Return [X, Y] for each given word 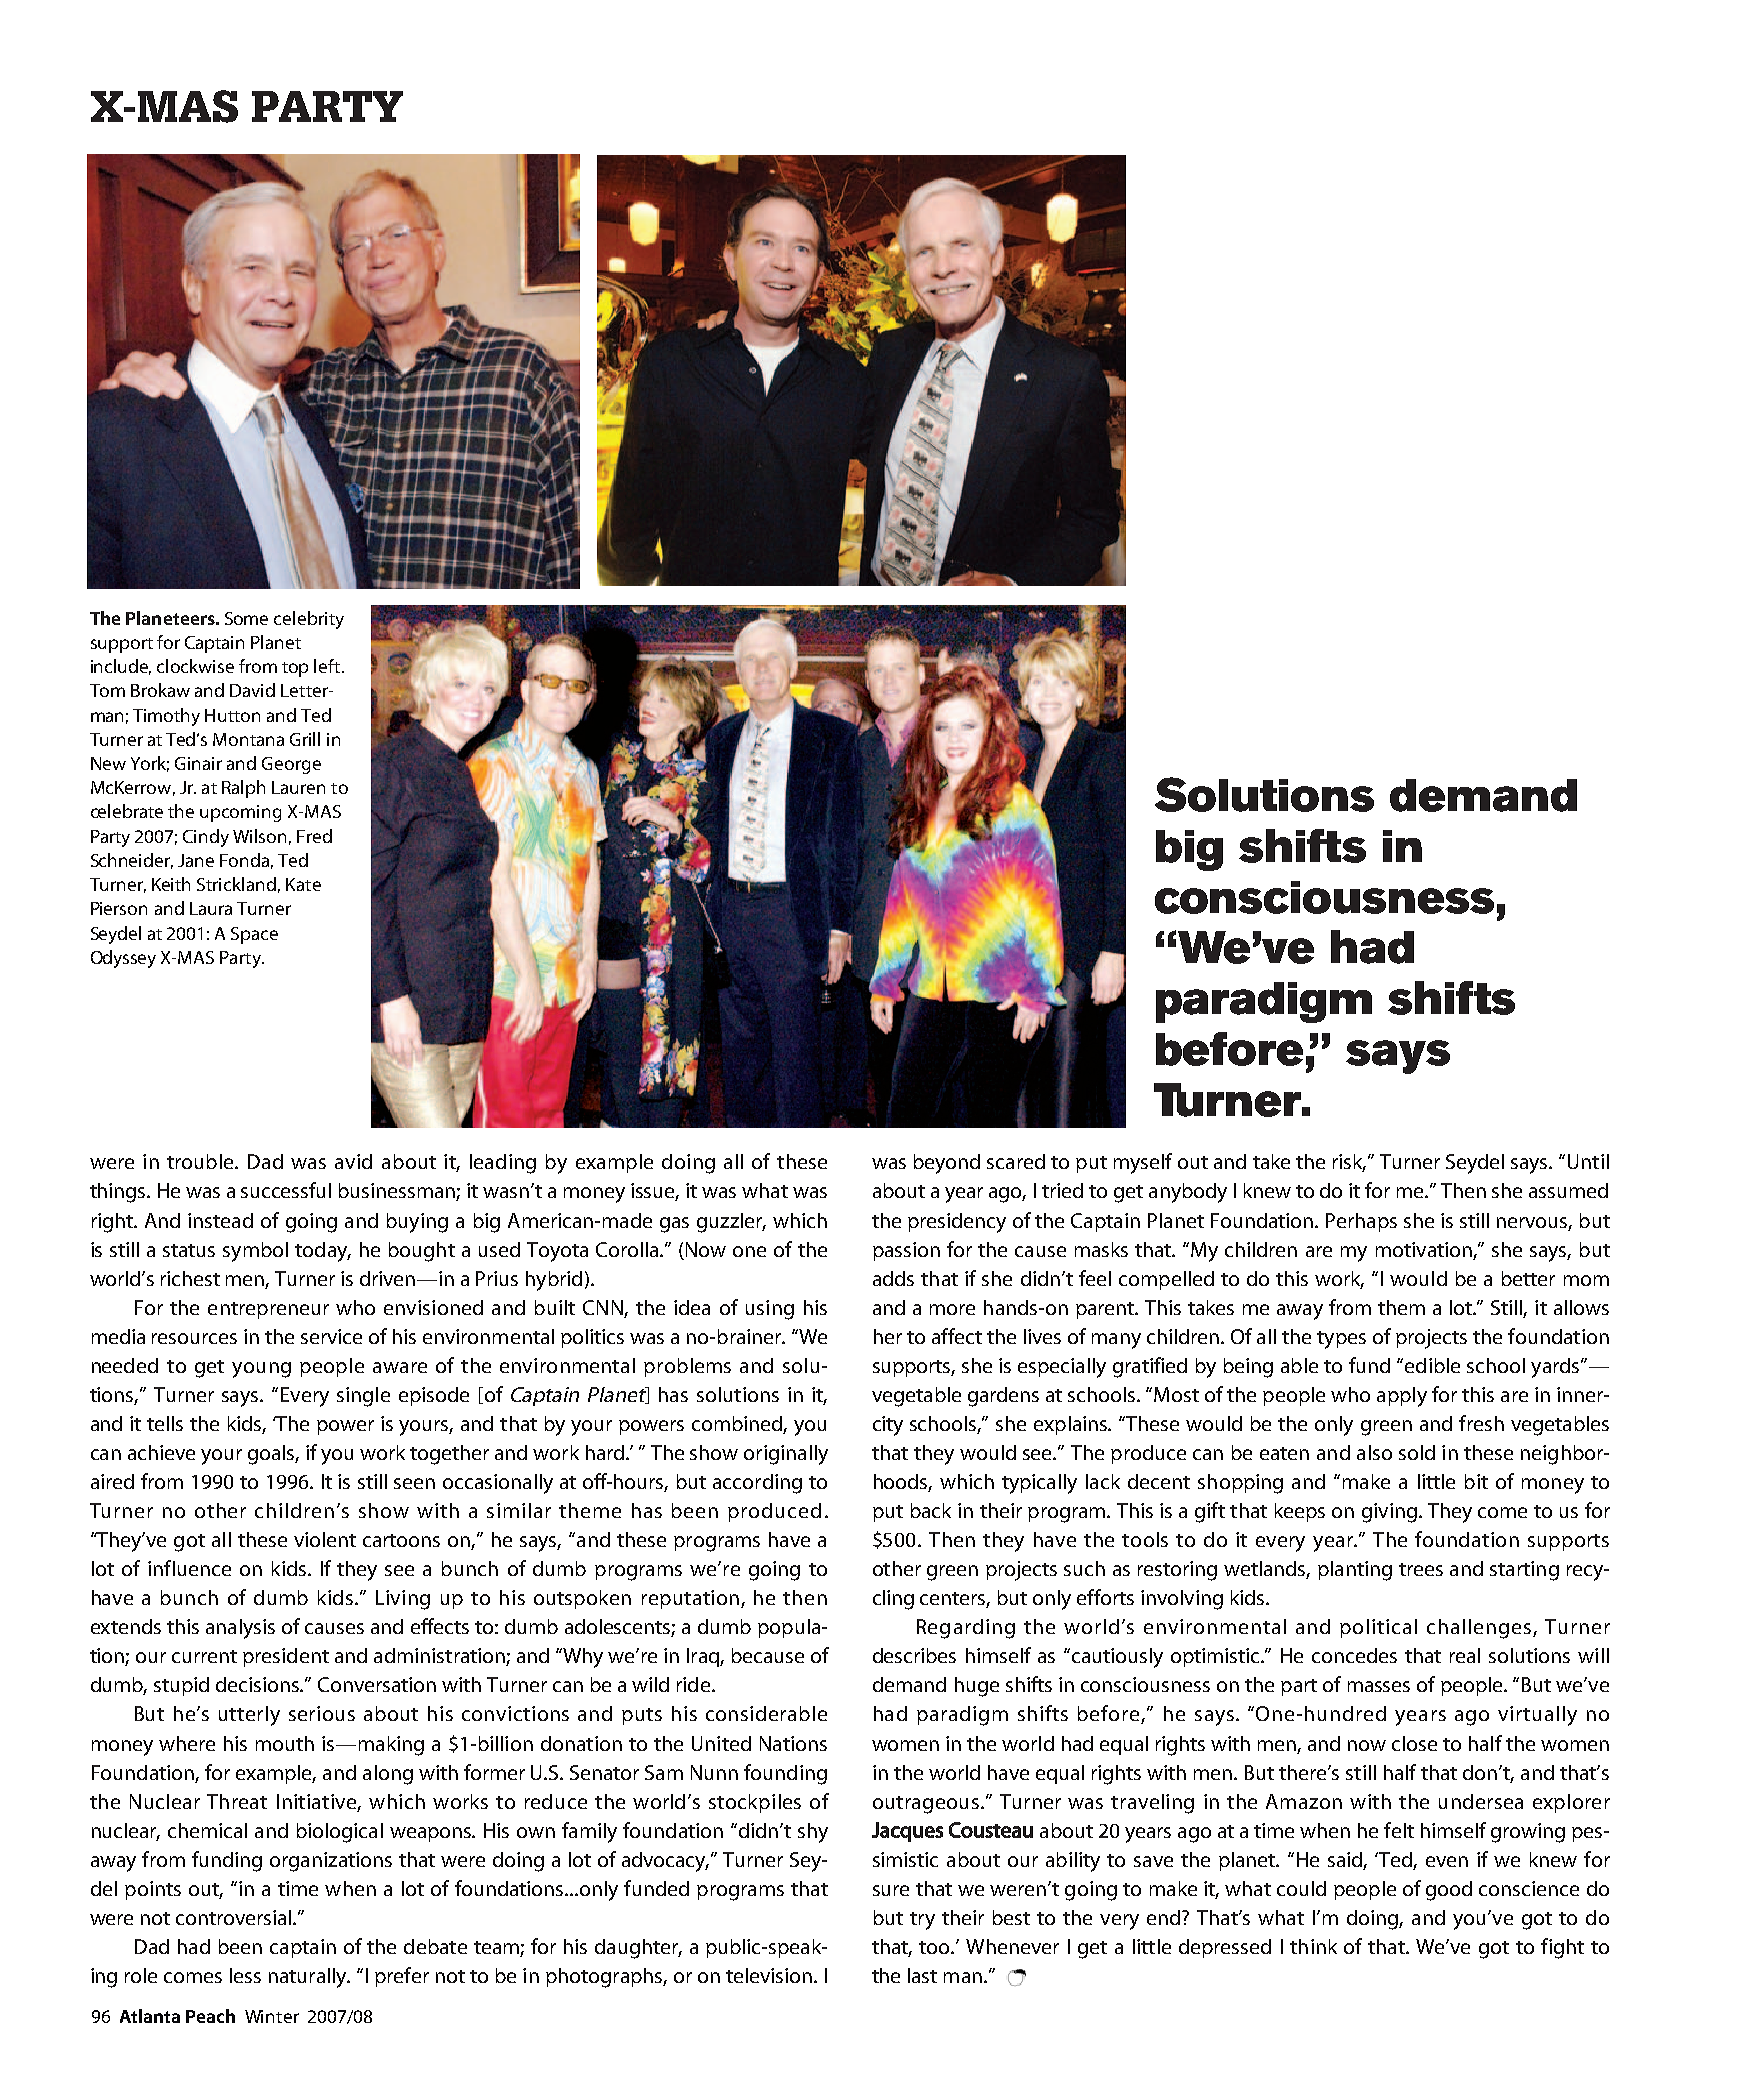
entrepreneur [268, 1310]
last [922, 1975]
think [1313, 1946]
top [295, 669]
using [770, 1310]
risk [1349, 1163]
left [328, 666]
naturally [309, 1978]
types [1341, 1340]
